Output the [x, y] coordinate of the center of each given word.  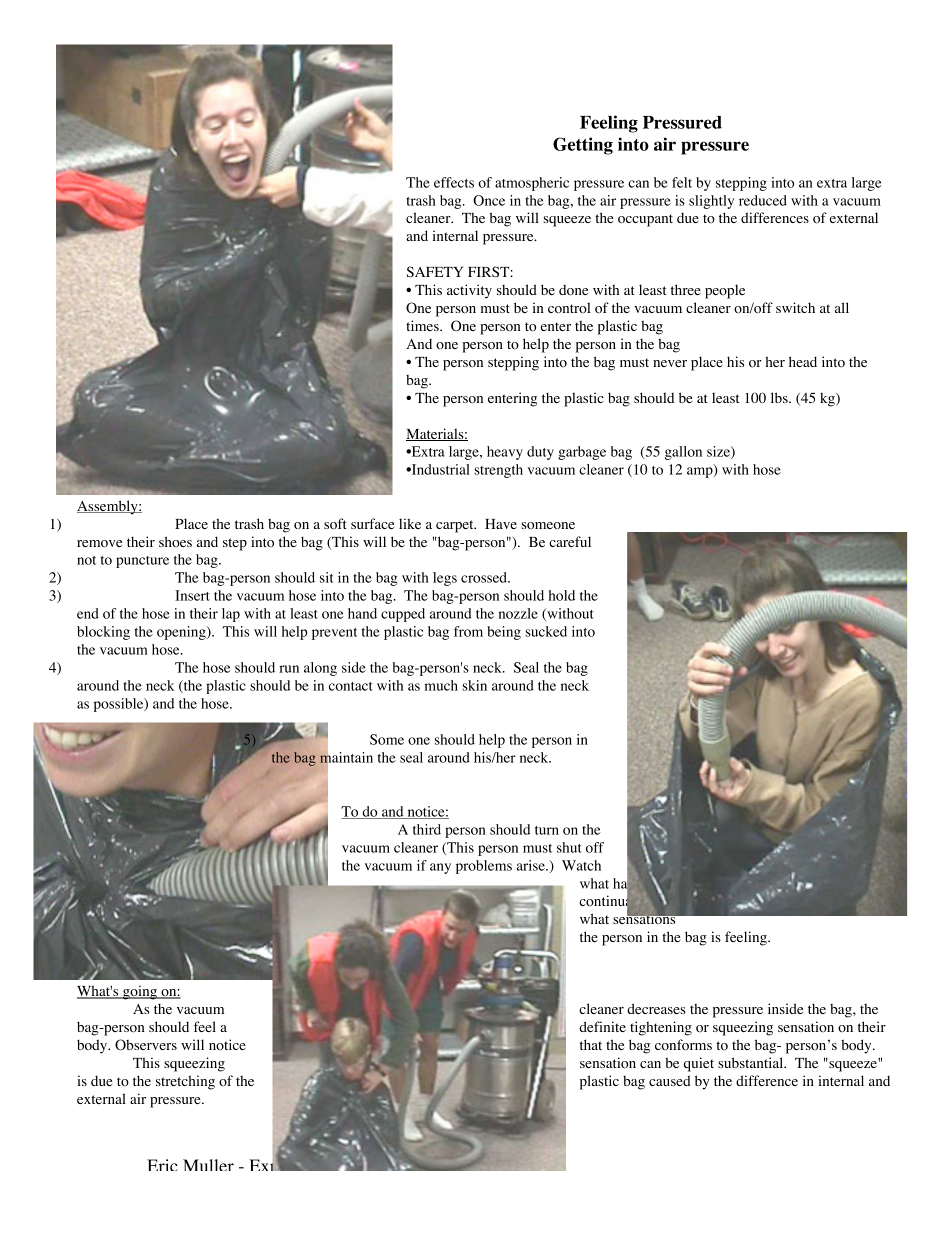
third [427, 829]
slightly [711, 202]
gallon [683, 453]
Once [489, 200]
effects [454, 182]
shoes [175, 541]
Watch [581, 865]
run [289, 669]
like [410, 523]
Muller [208, 1165]
